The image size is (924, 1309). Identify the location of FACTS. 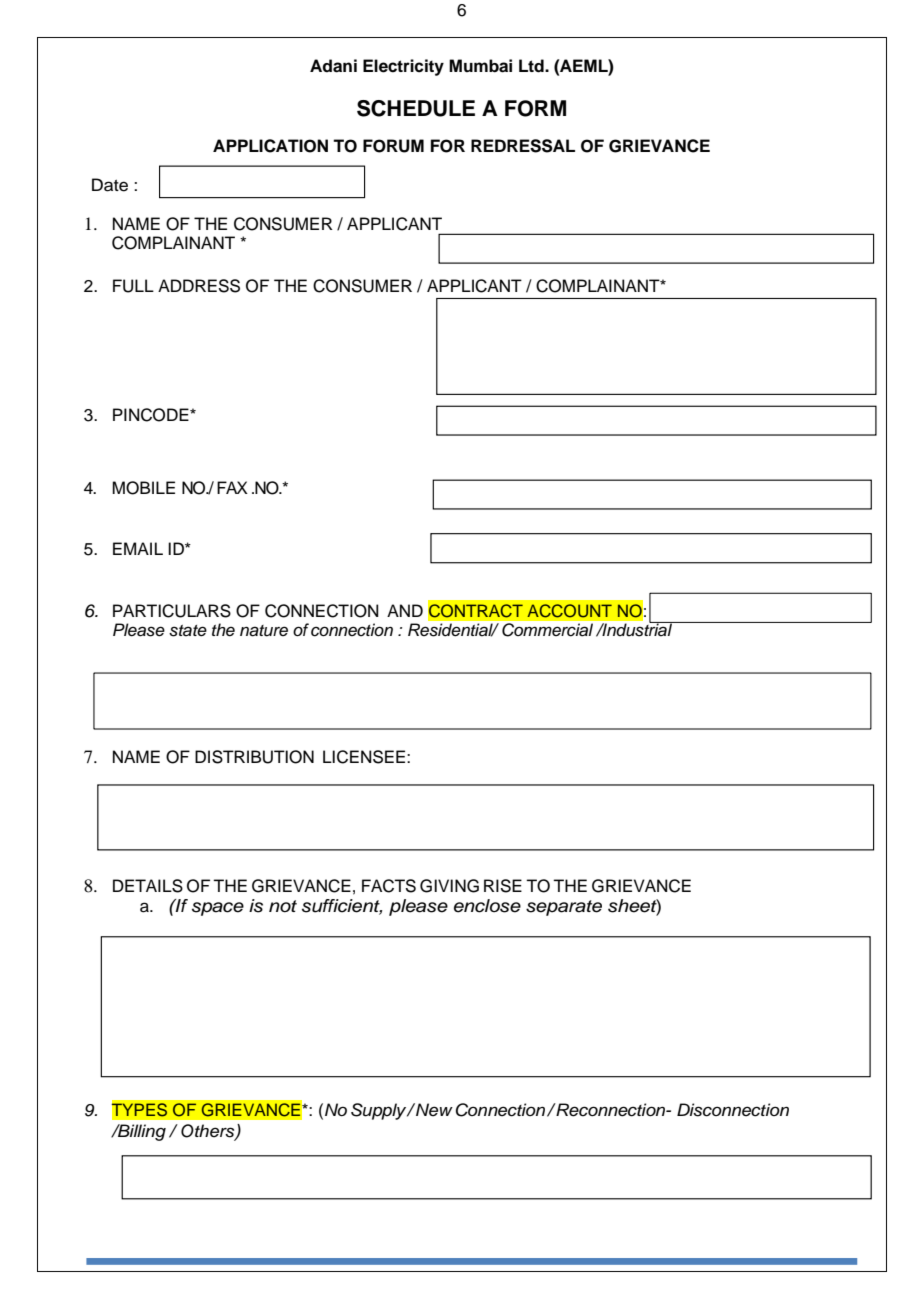
(389, 886).
